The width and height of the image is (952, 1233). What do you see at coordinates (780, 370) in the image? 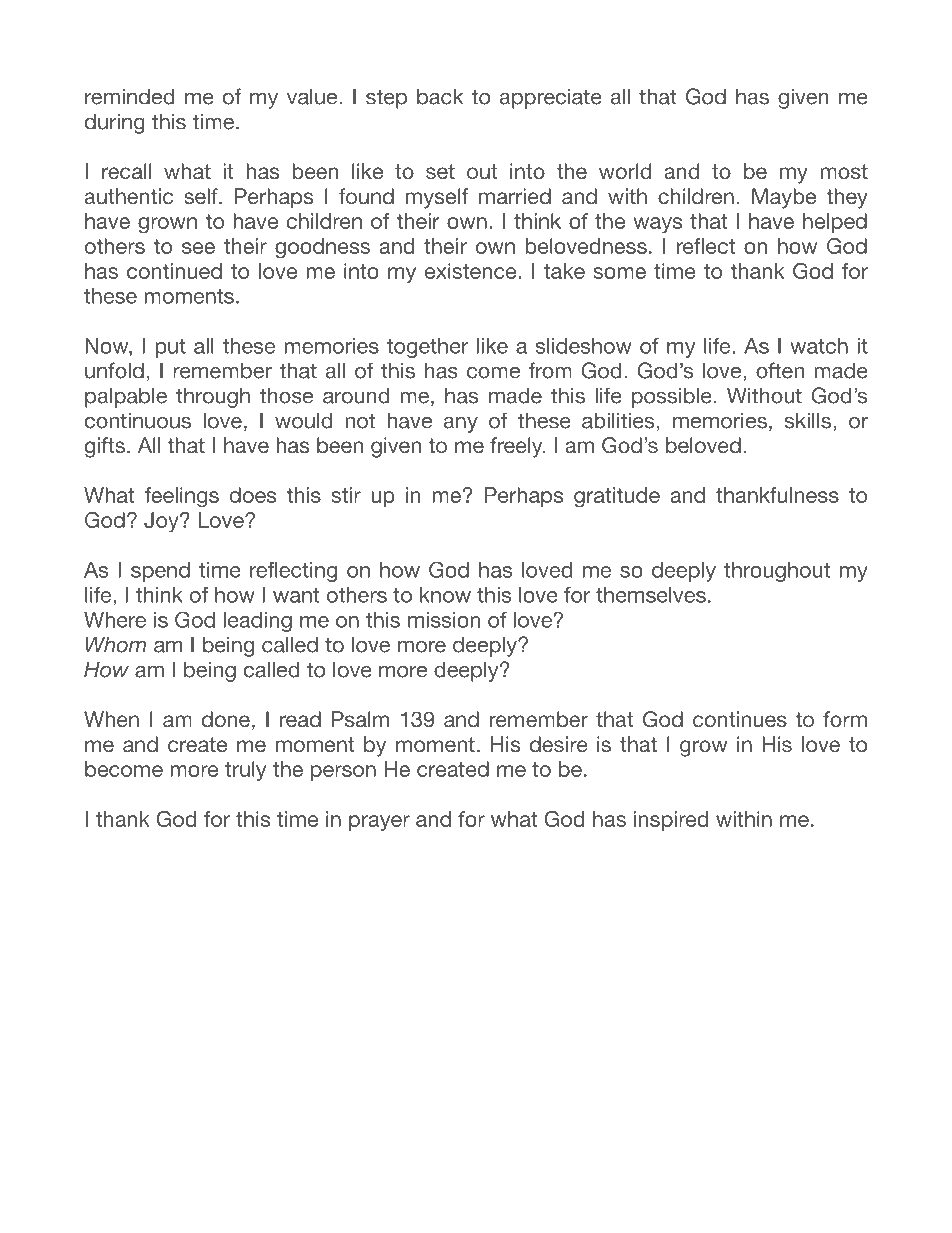
I see `often` at bounding box center [780, 370].
